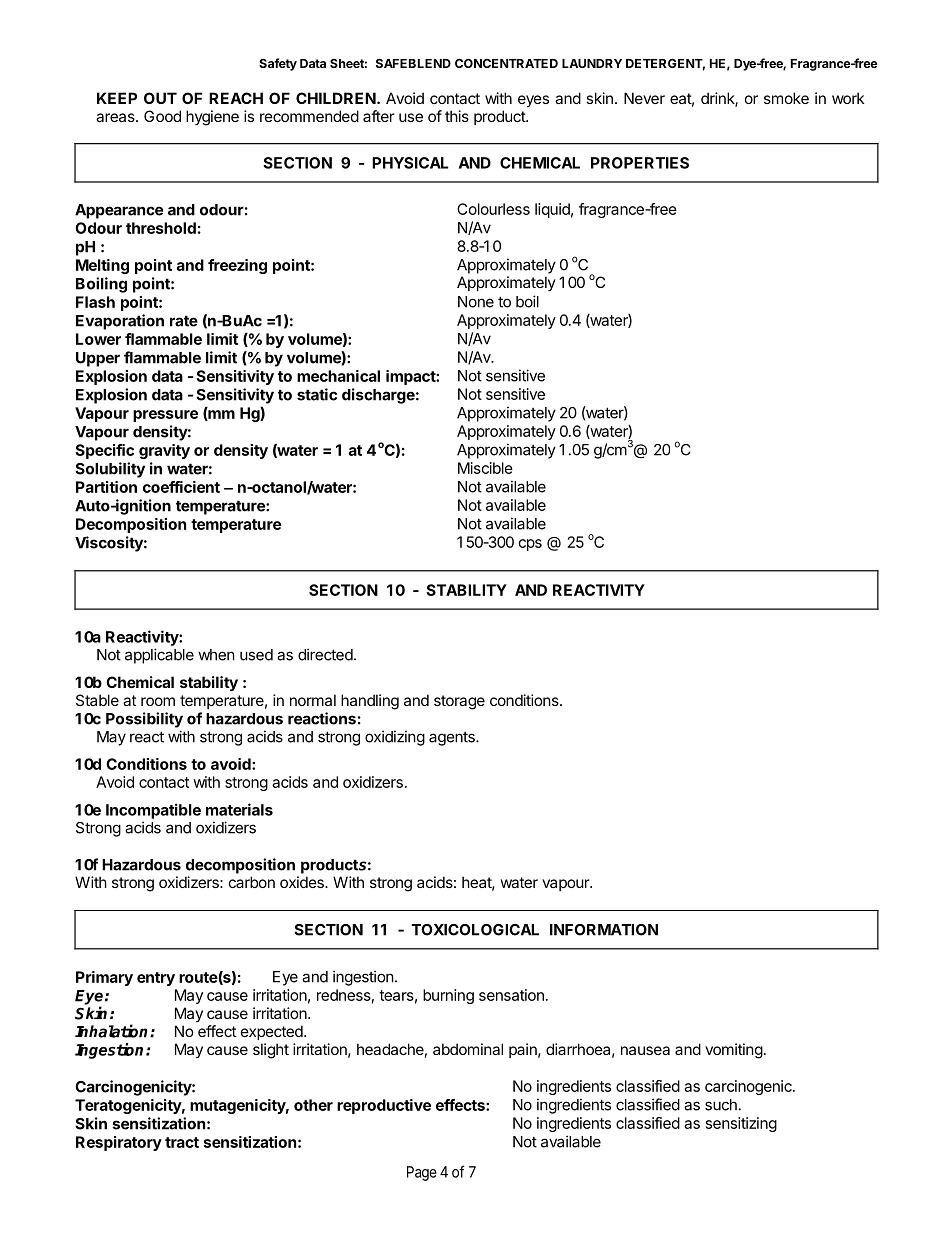 Image resolution: width=952 pixels, height=1233 pixels. What do you see at coordinates (485, 468) in the page?
I see `Miscible` at bounding box center [485, 468].
